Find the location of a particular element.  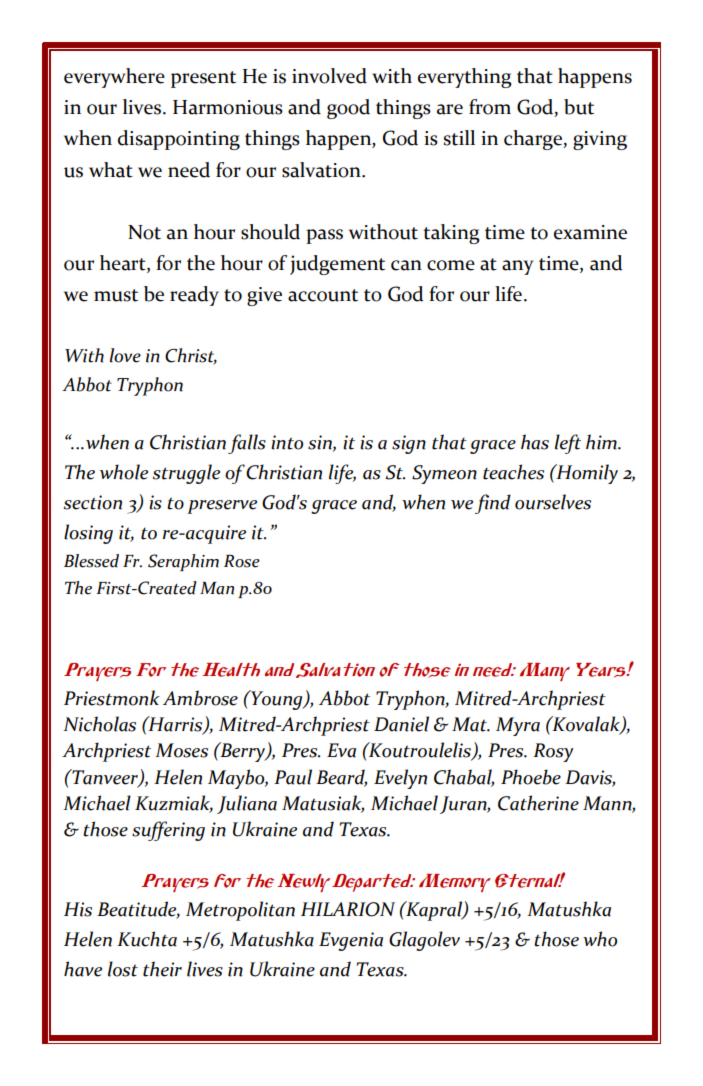

but is located at coordinates (579, 107).
